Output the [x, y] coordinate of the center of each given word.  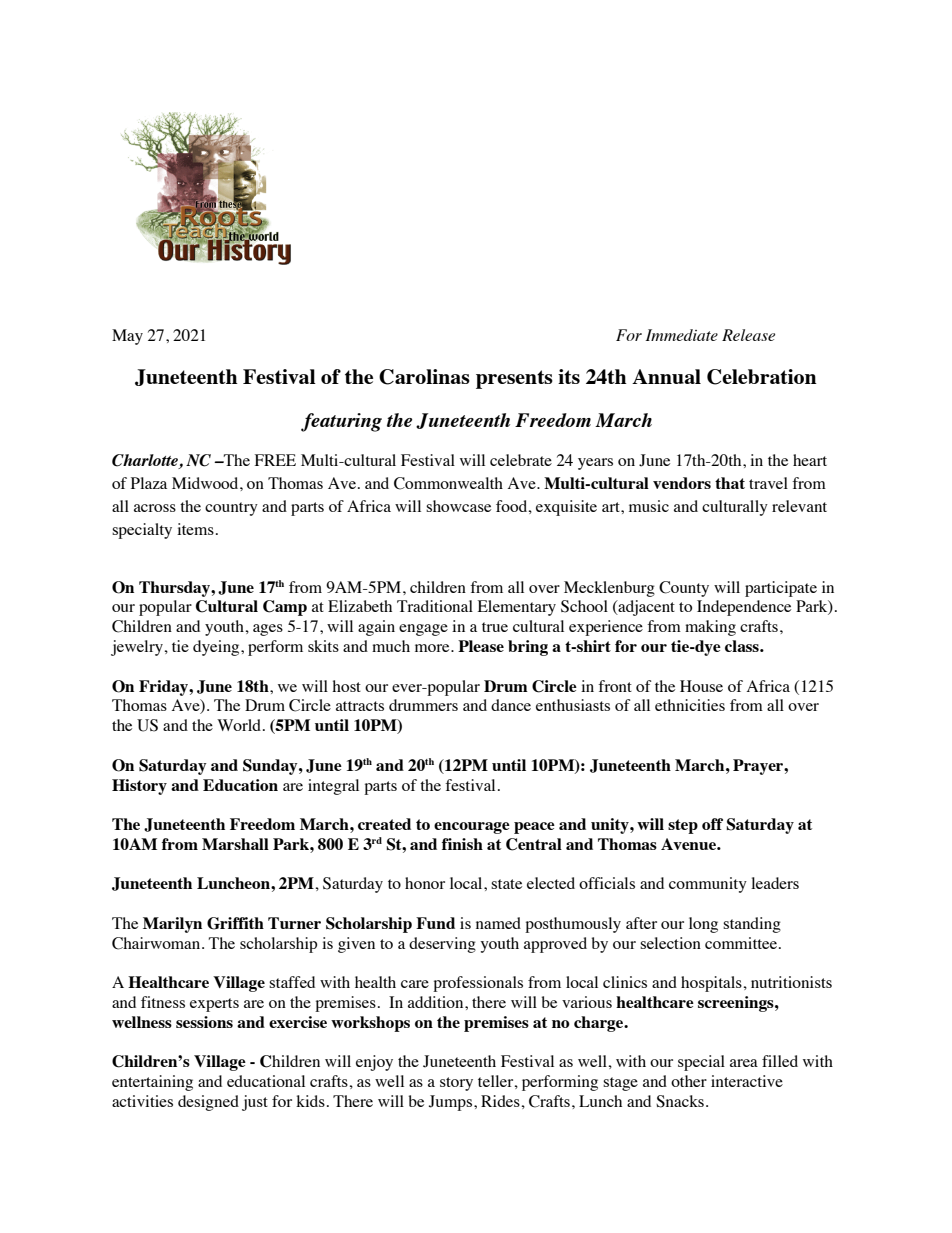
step [683, 826]
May [127, 337]
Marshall [235, 844]
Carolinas [424, 377]
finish [462, 844]
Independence [744, 608]
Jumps [450, 1103]
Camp [285, 608]
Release [748, 335]
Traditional [435, 606]
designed [208, 1103]
